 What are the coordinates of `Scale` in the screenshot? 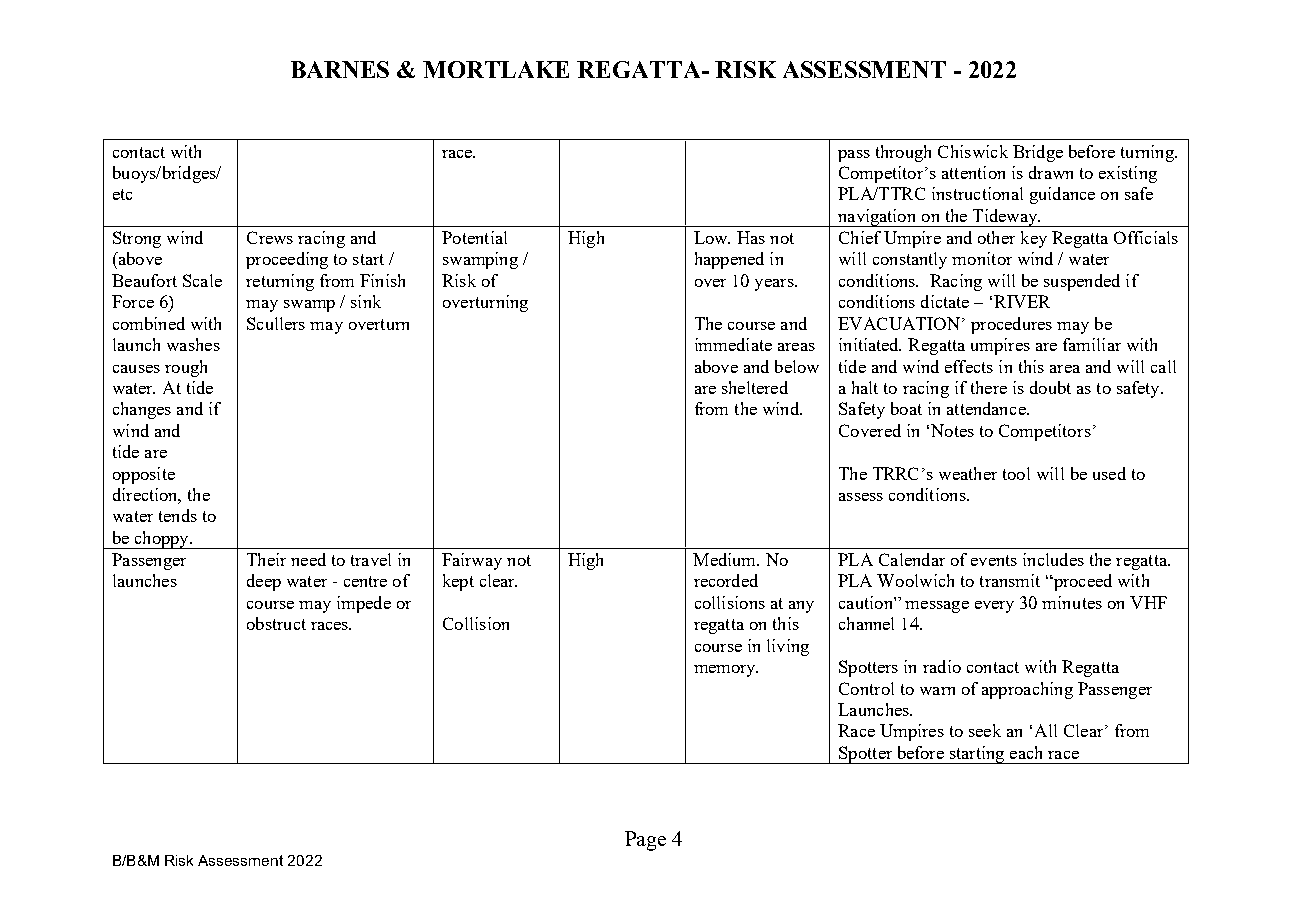 It's located at (202, 280).
